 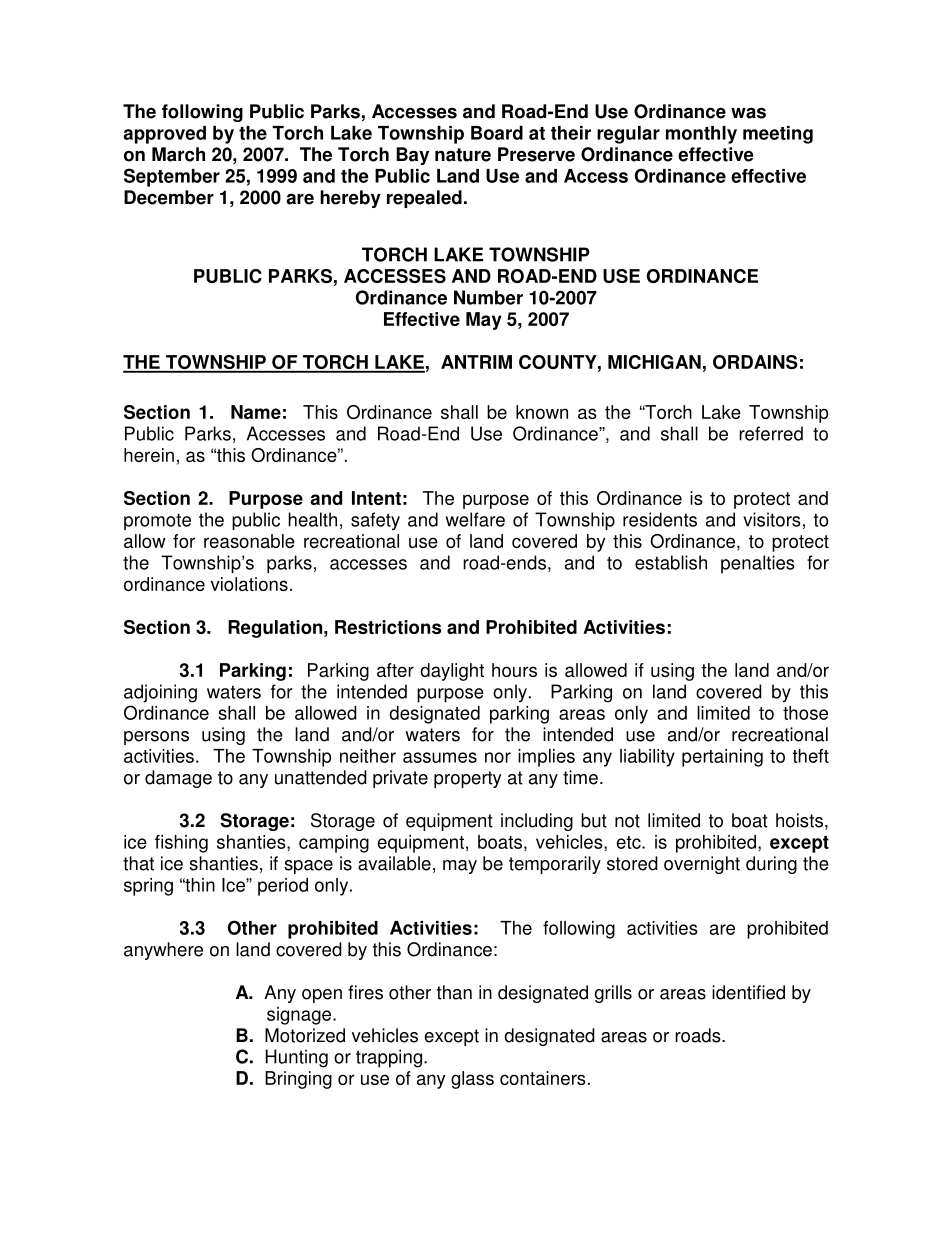 What do you see at coordinates (475, 519) in the screenshot?
I see `welfare` at bounding box center [475, 519].
